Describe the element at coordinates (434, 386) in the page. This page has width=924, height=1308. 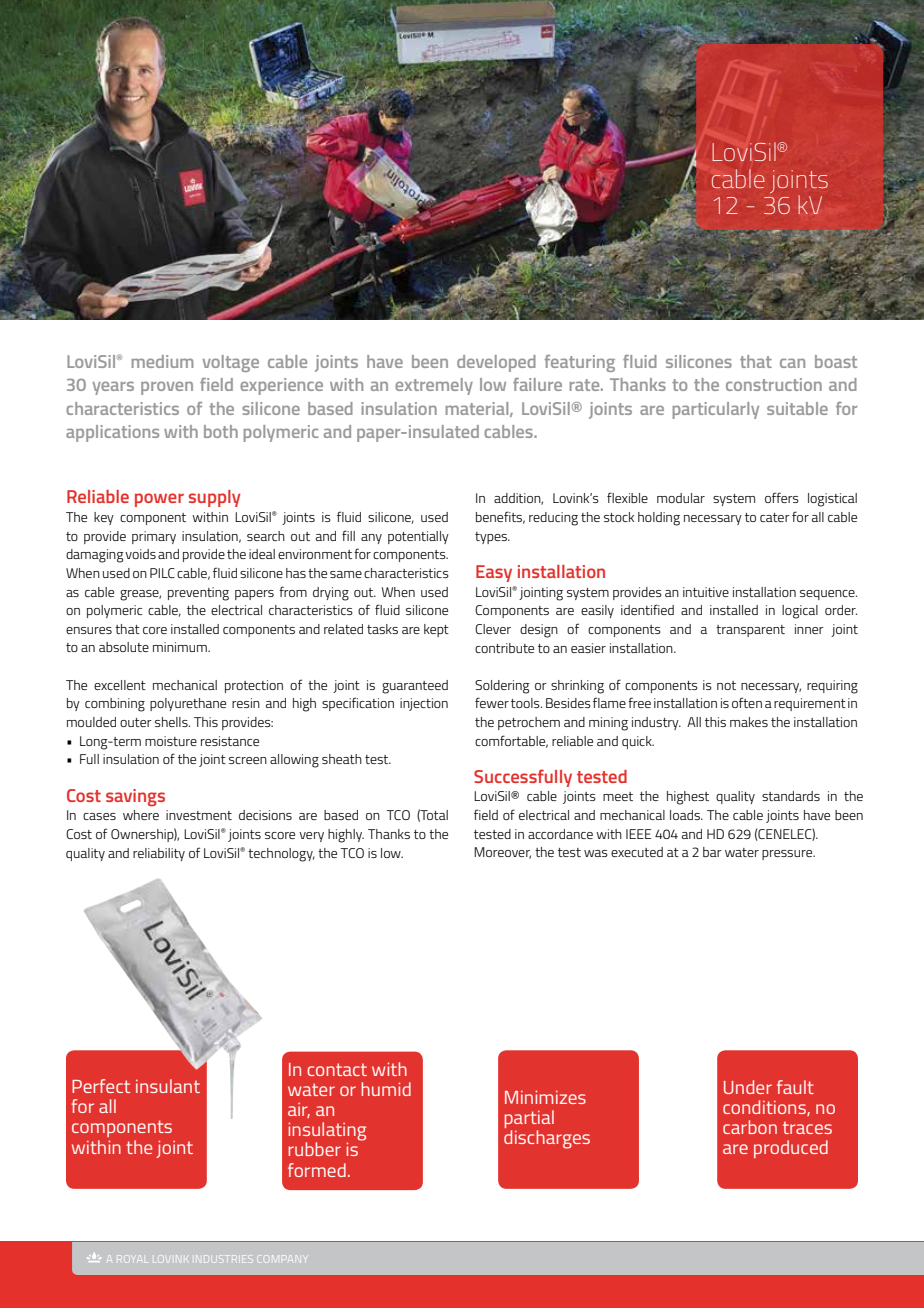
I see `extremely` at that location.
